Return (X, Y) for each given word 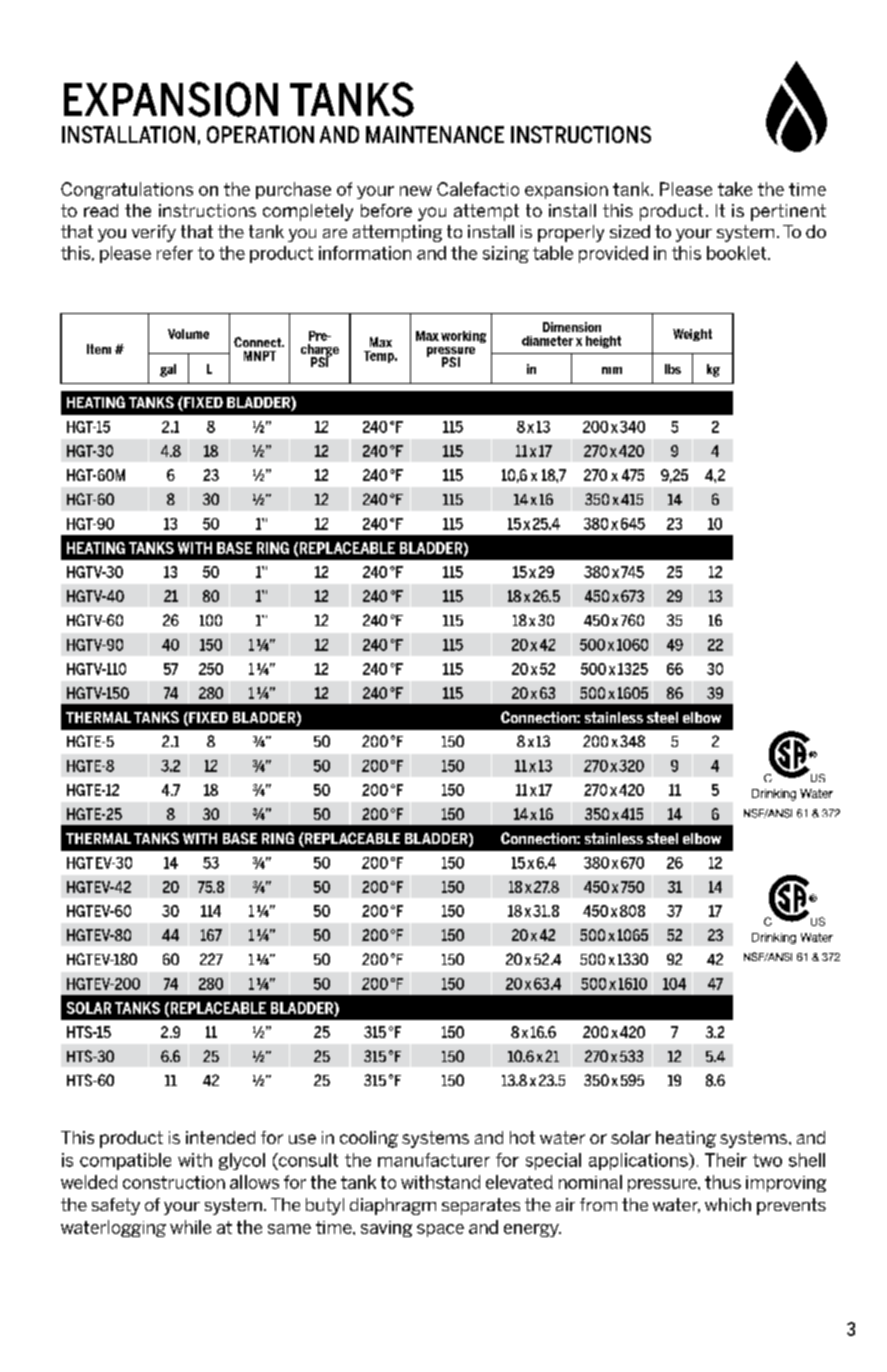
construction (174, 1182)
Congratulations (127, 190)
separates (481, 1206)
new (416, 191)
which (728, 1204)
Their (726, 1160)
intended (220, 1137)
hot (522, 1137)
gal (168, 370)
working (463, 337)
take (735, 189)
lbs (673, 369)
